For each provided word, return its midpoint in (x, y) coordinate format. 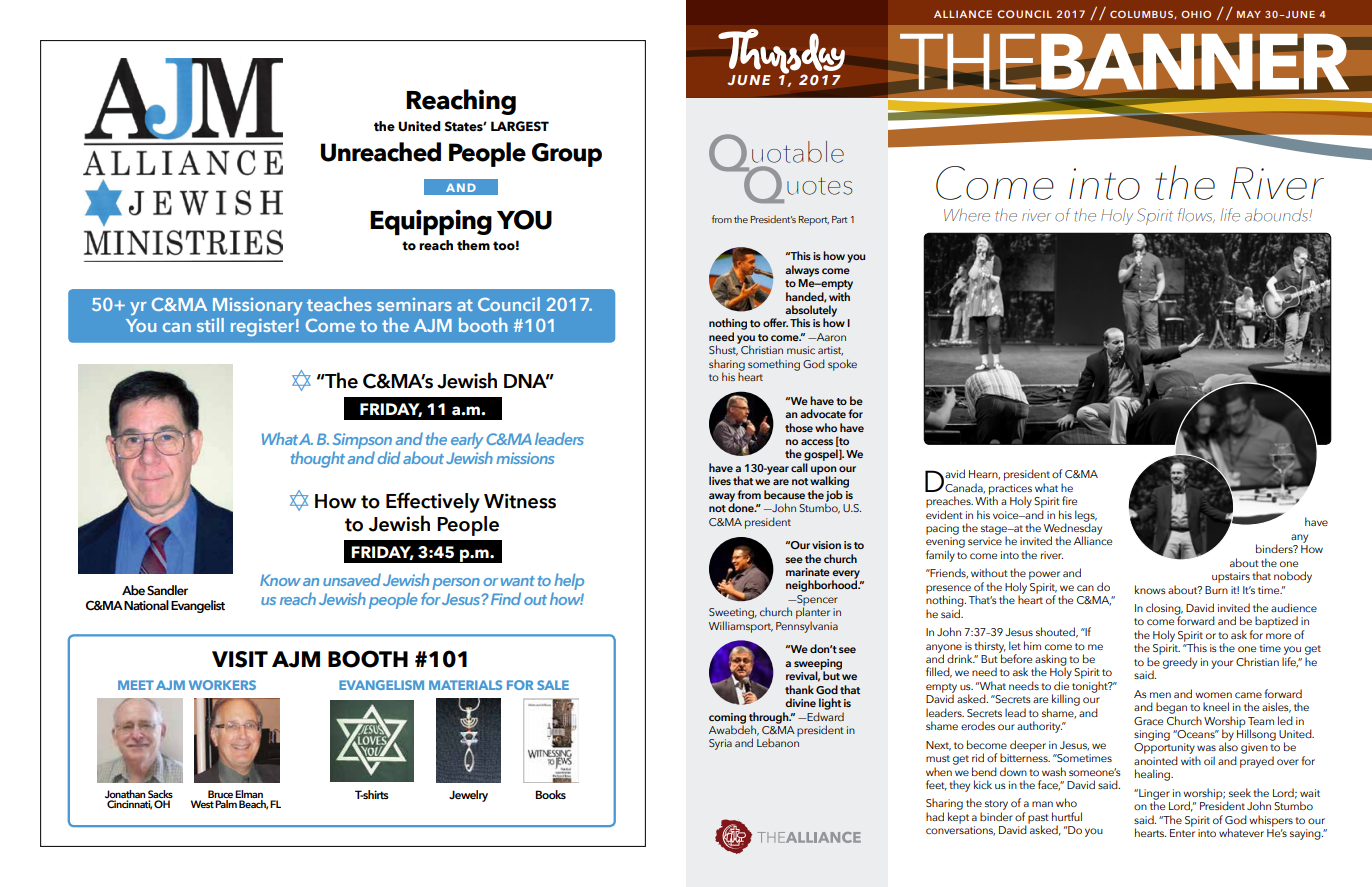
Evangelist (198, 606)
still (210, 325)
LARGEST (520, 126)
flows (1196, 215)
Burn (1216, 590)
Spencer (816, 601)
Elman (249, 794)
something (774, 365)
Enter (1182, 833)
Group (567, 155)
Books (550, 794)
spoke (842, 365)
